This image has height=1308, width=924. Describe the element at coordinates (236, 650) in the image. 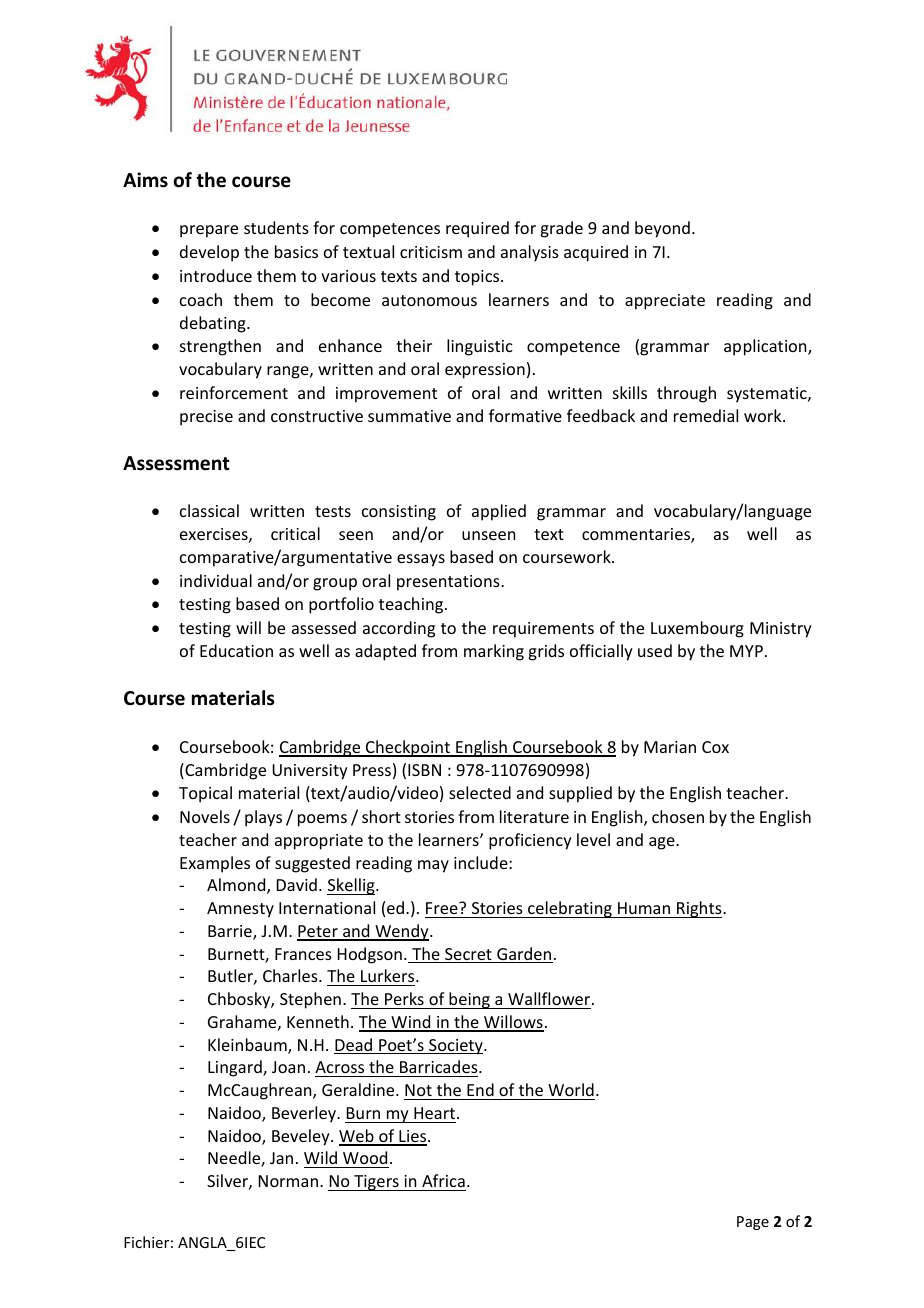

I see `Education` at that location.
